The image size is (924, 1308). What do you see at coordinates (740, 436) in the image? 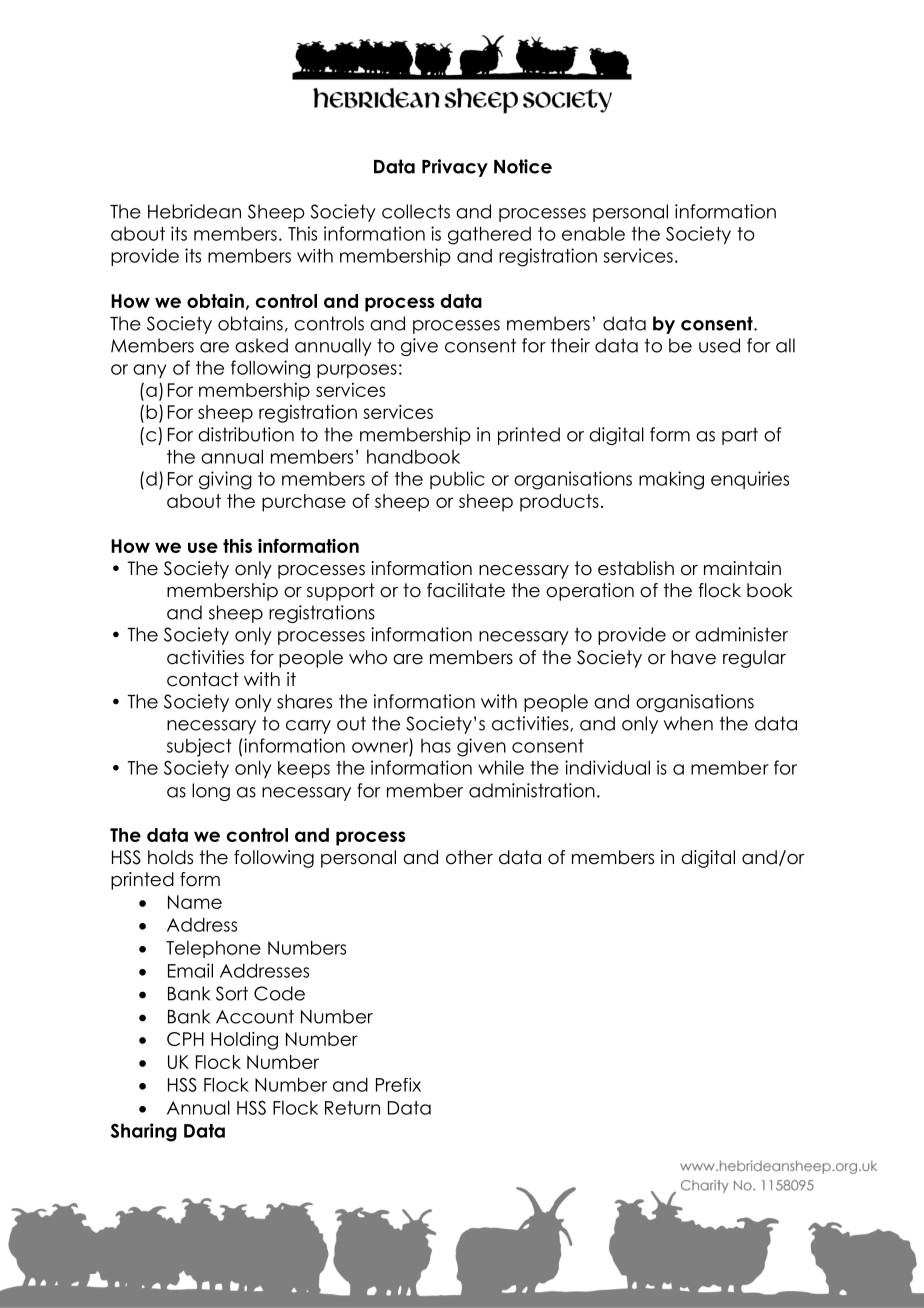
I see `part` at bounding box center [740, 436].
